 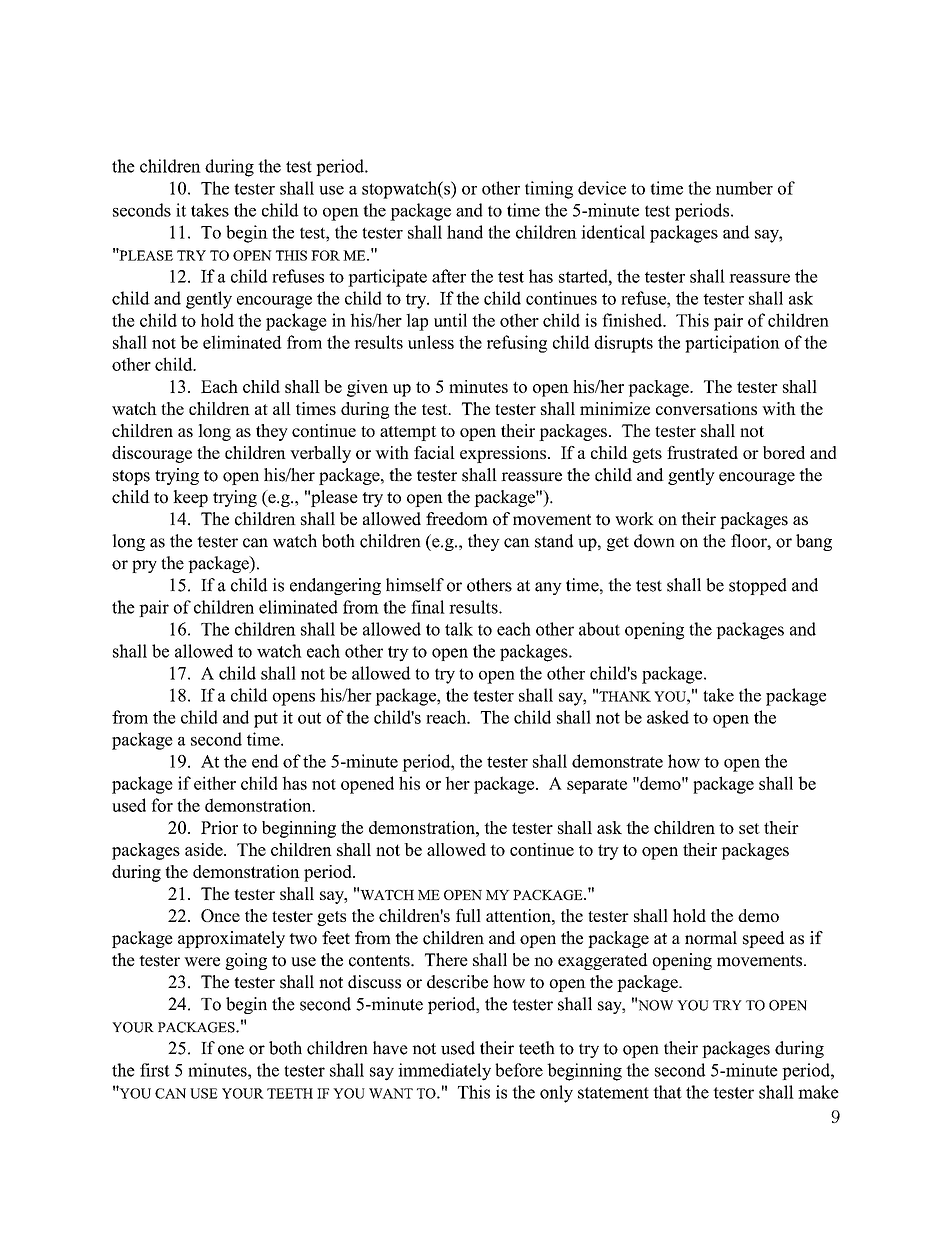 I want to click on full, so click(x=468, y=915).
